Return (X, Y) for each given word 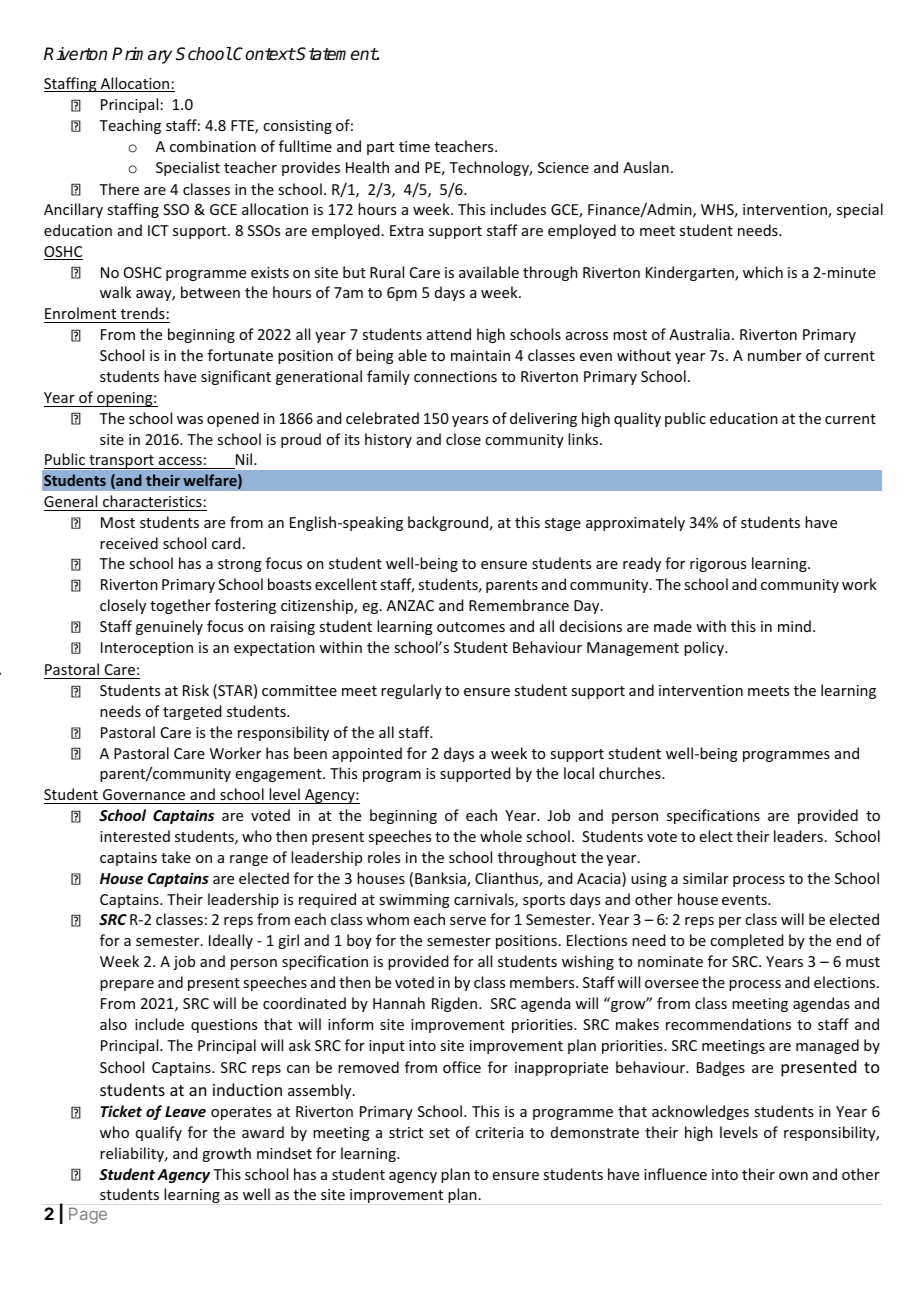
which (763, 272)
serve (468, 921)
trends (143, 313)
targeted (192, 712)
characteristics (152, 501)
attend (449, 334)
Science (563, 167)
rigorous (718, 565)
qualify (159, 1133)
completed (746, 941)
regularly (411, 691)
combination (213, 146)
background (448, 523)
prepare (127, 985)
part (380, 148)
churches (631, 773)
